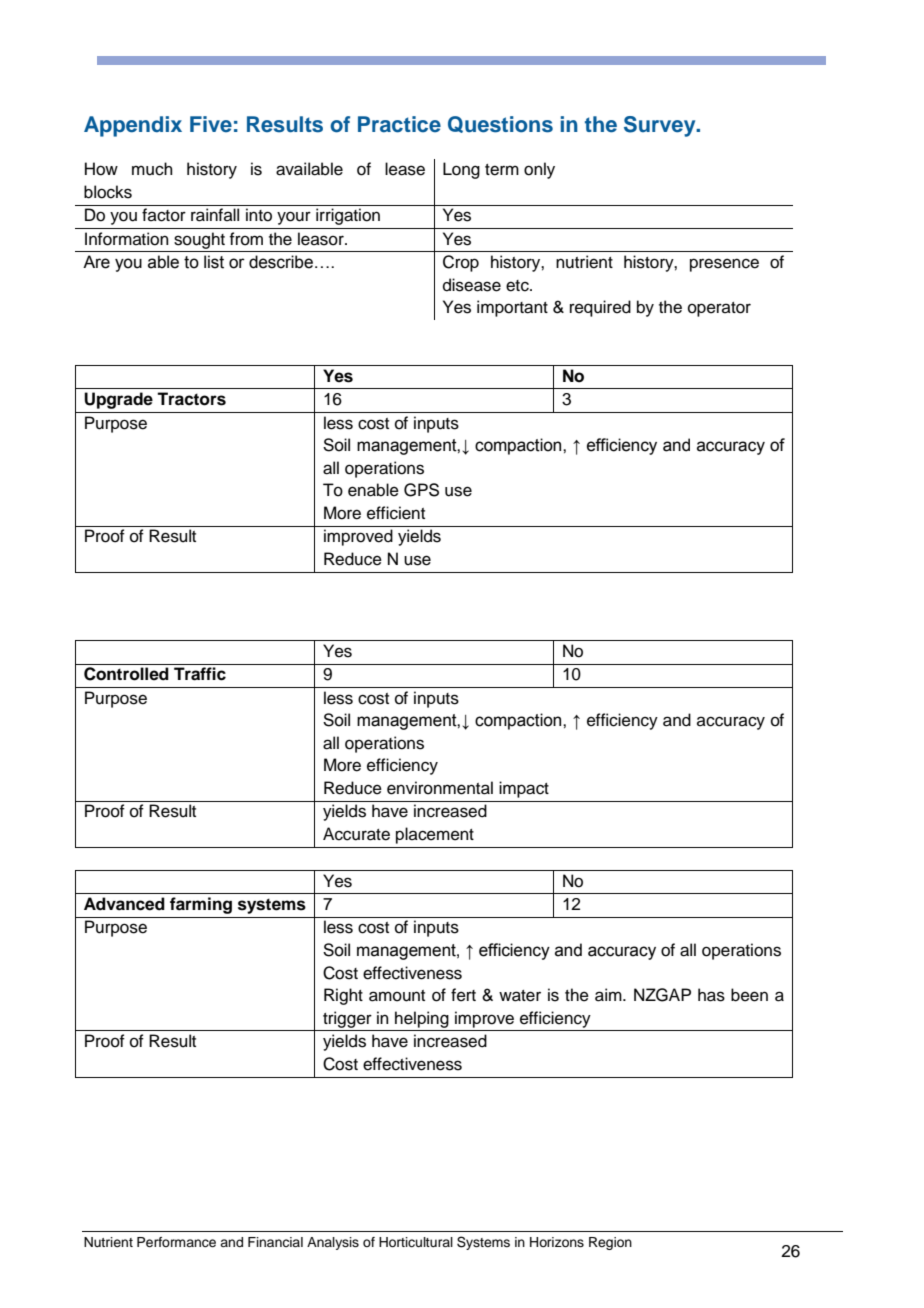 This screenshot has height=1308, width=924. I want to click on Survey, so click(661, 126).
